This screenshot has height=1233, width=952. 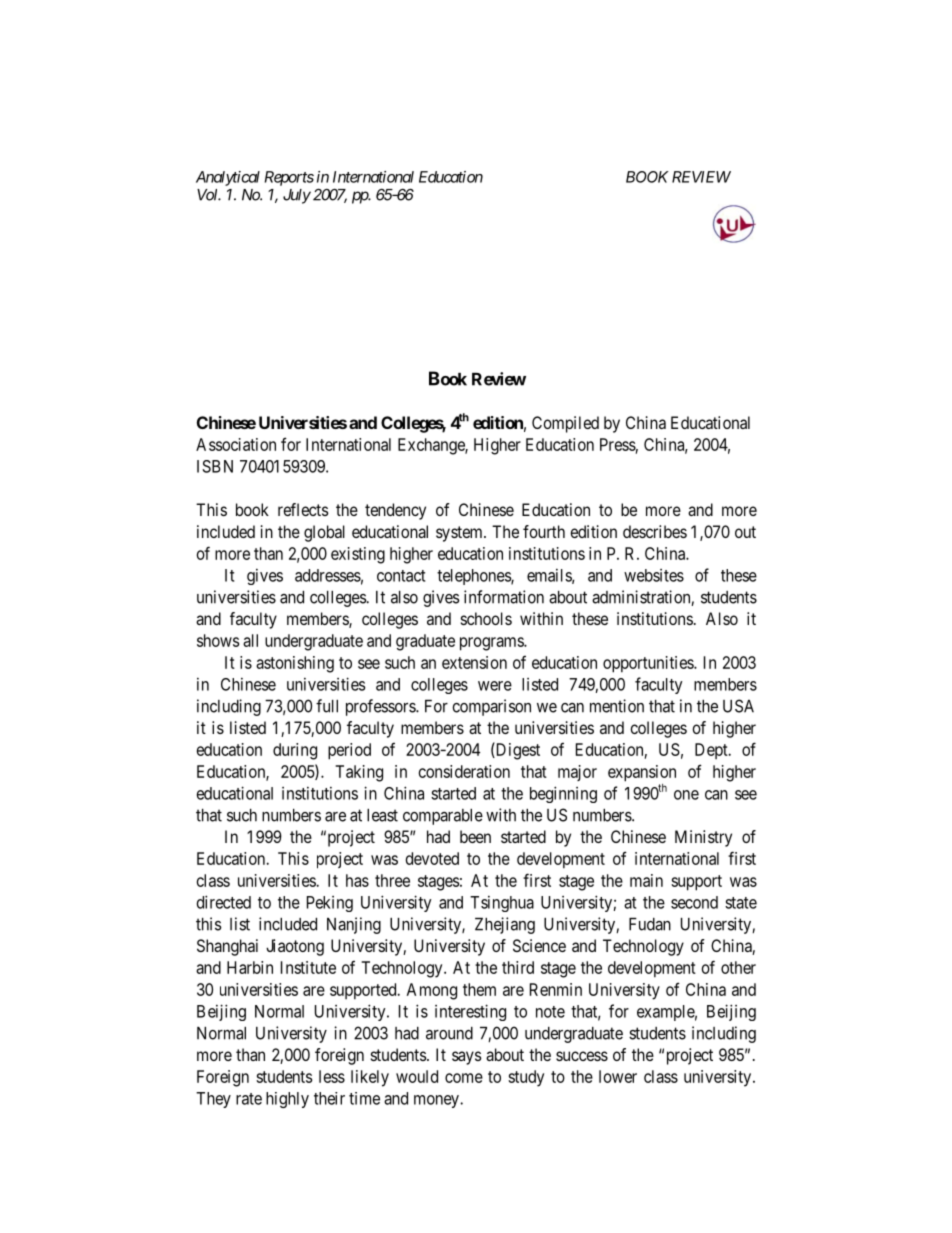 I want to click on Analytical, so click(x=228, y=178).
